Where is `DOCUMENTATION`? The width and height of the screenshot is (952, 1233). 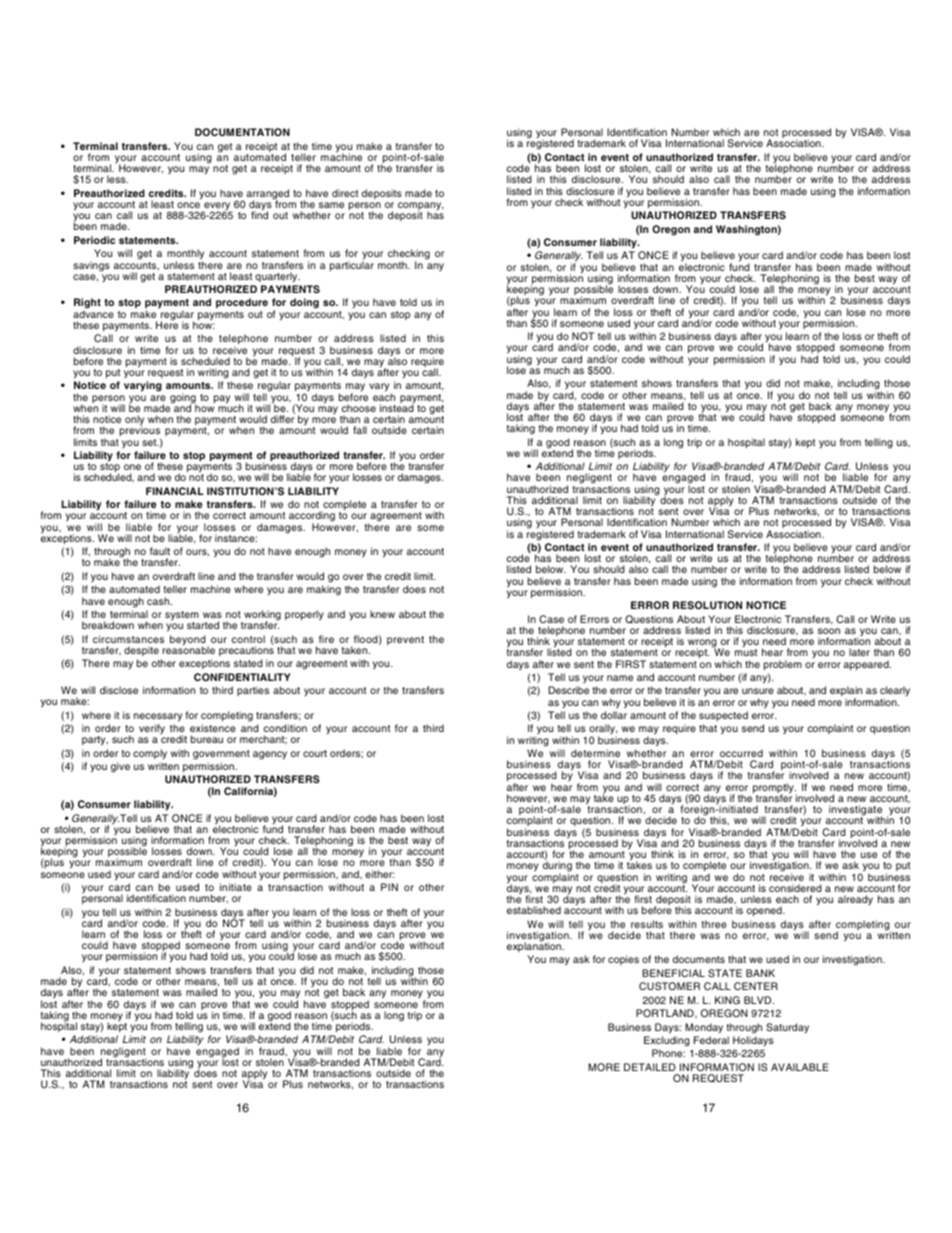
DOCUMENTATION is located at coordinates (242, 132).
